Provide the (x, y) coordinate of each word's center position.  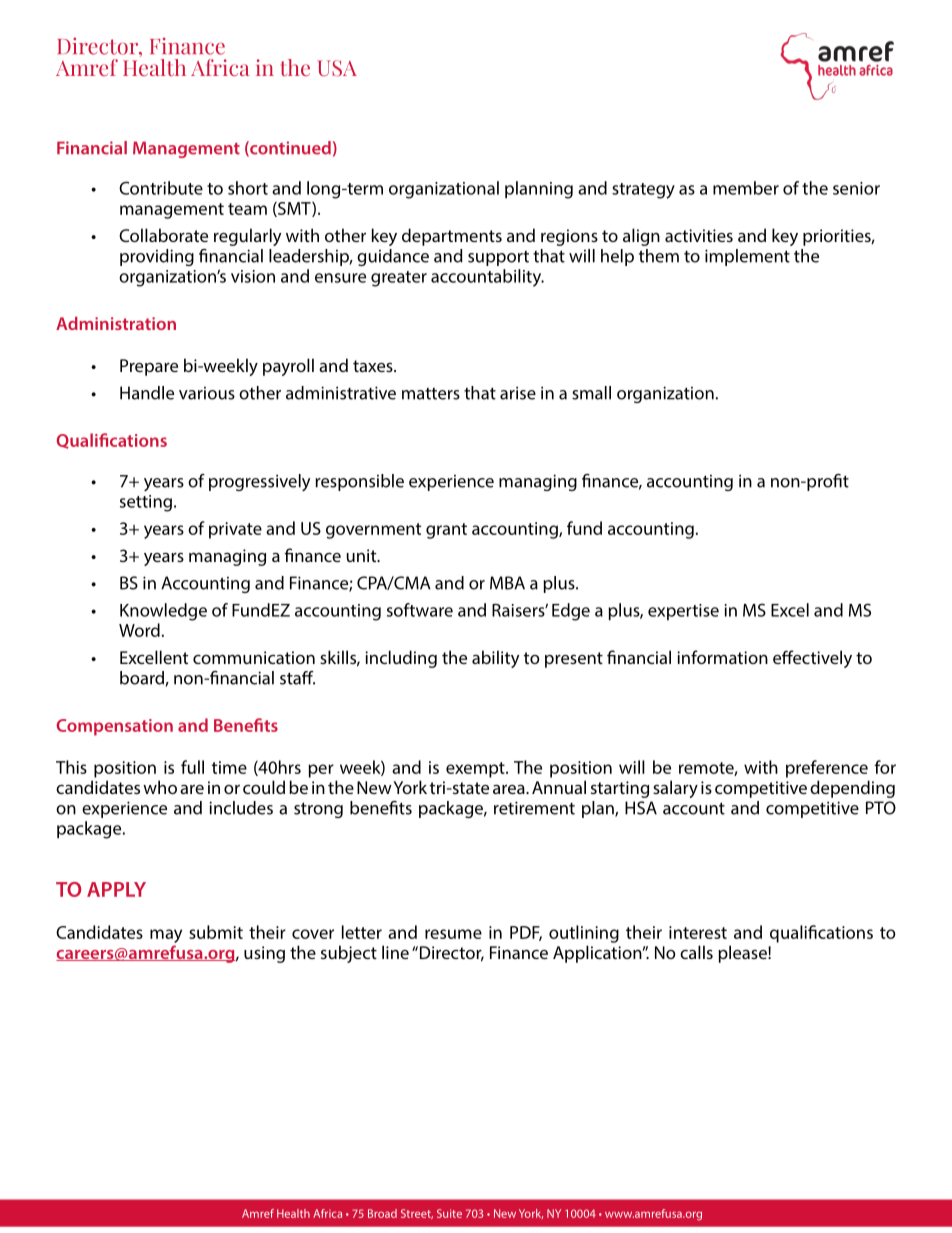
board (143, 679)
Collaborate (163, 235)
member (746, 188)
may (166, 936)
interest (698, 932)
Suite (449, 1213)
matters (431, 394)
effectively (812, 659)
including (401, 659)
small (591, 393)
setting (146, 503)
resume (453, 934)
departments (452, 237)
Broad (382, 1213)
